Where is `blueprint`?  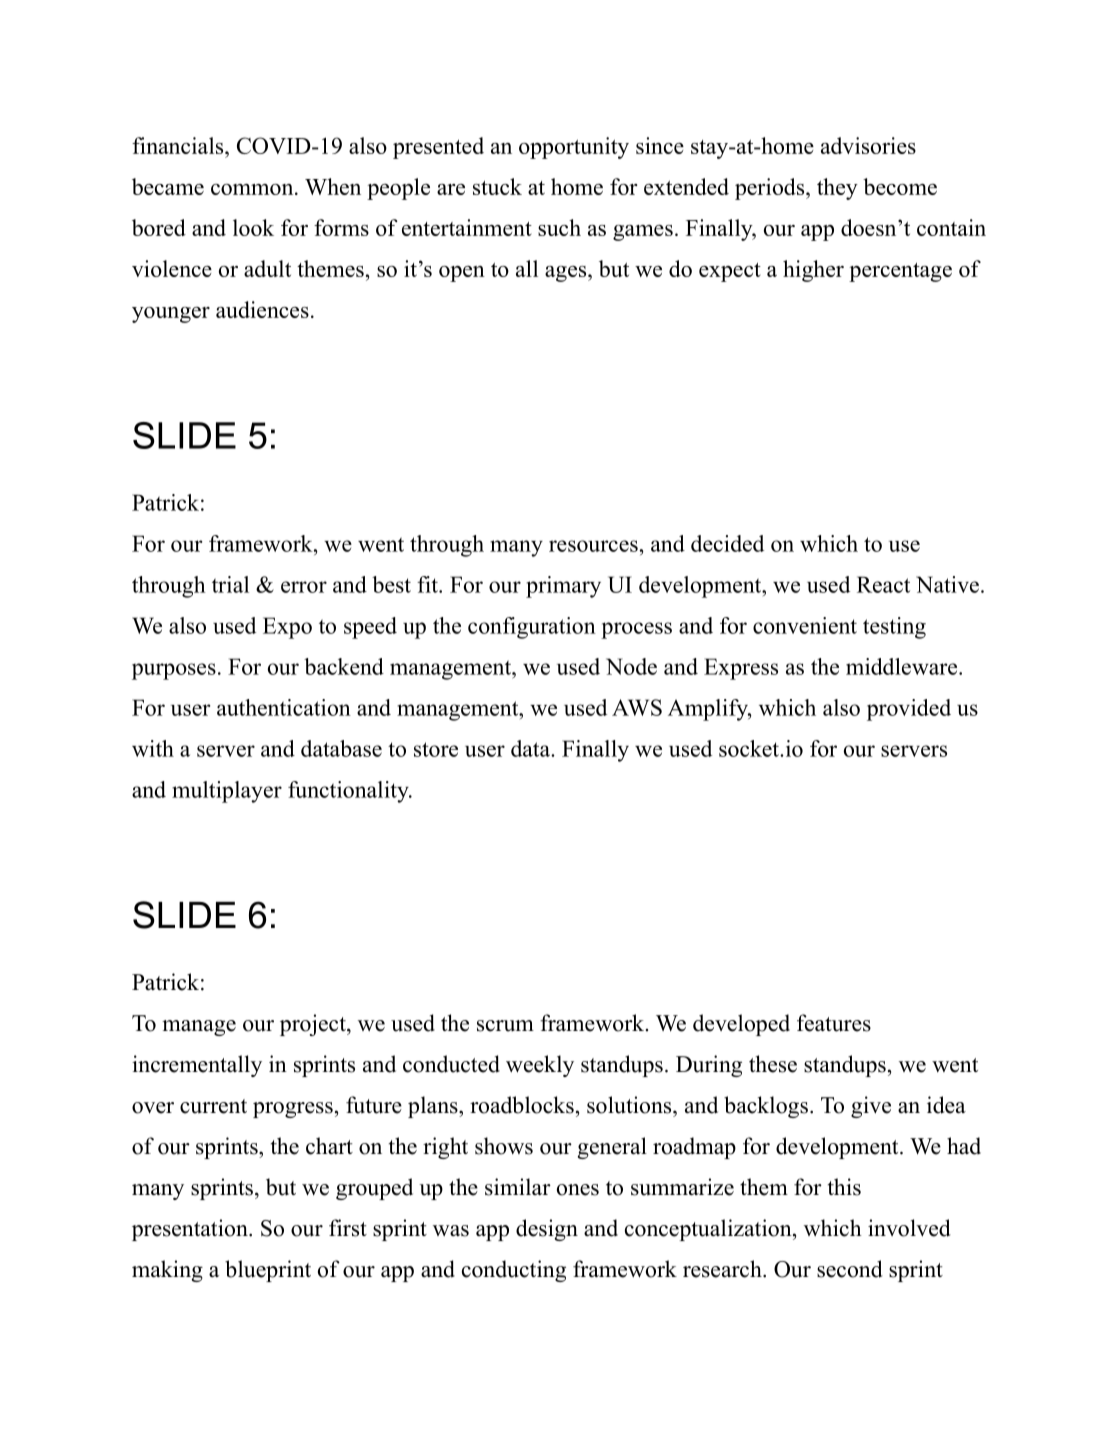
blueprint is located at coordinates (268, 1271).
